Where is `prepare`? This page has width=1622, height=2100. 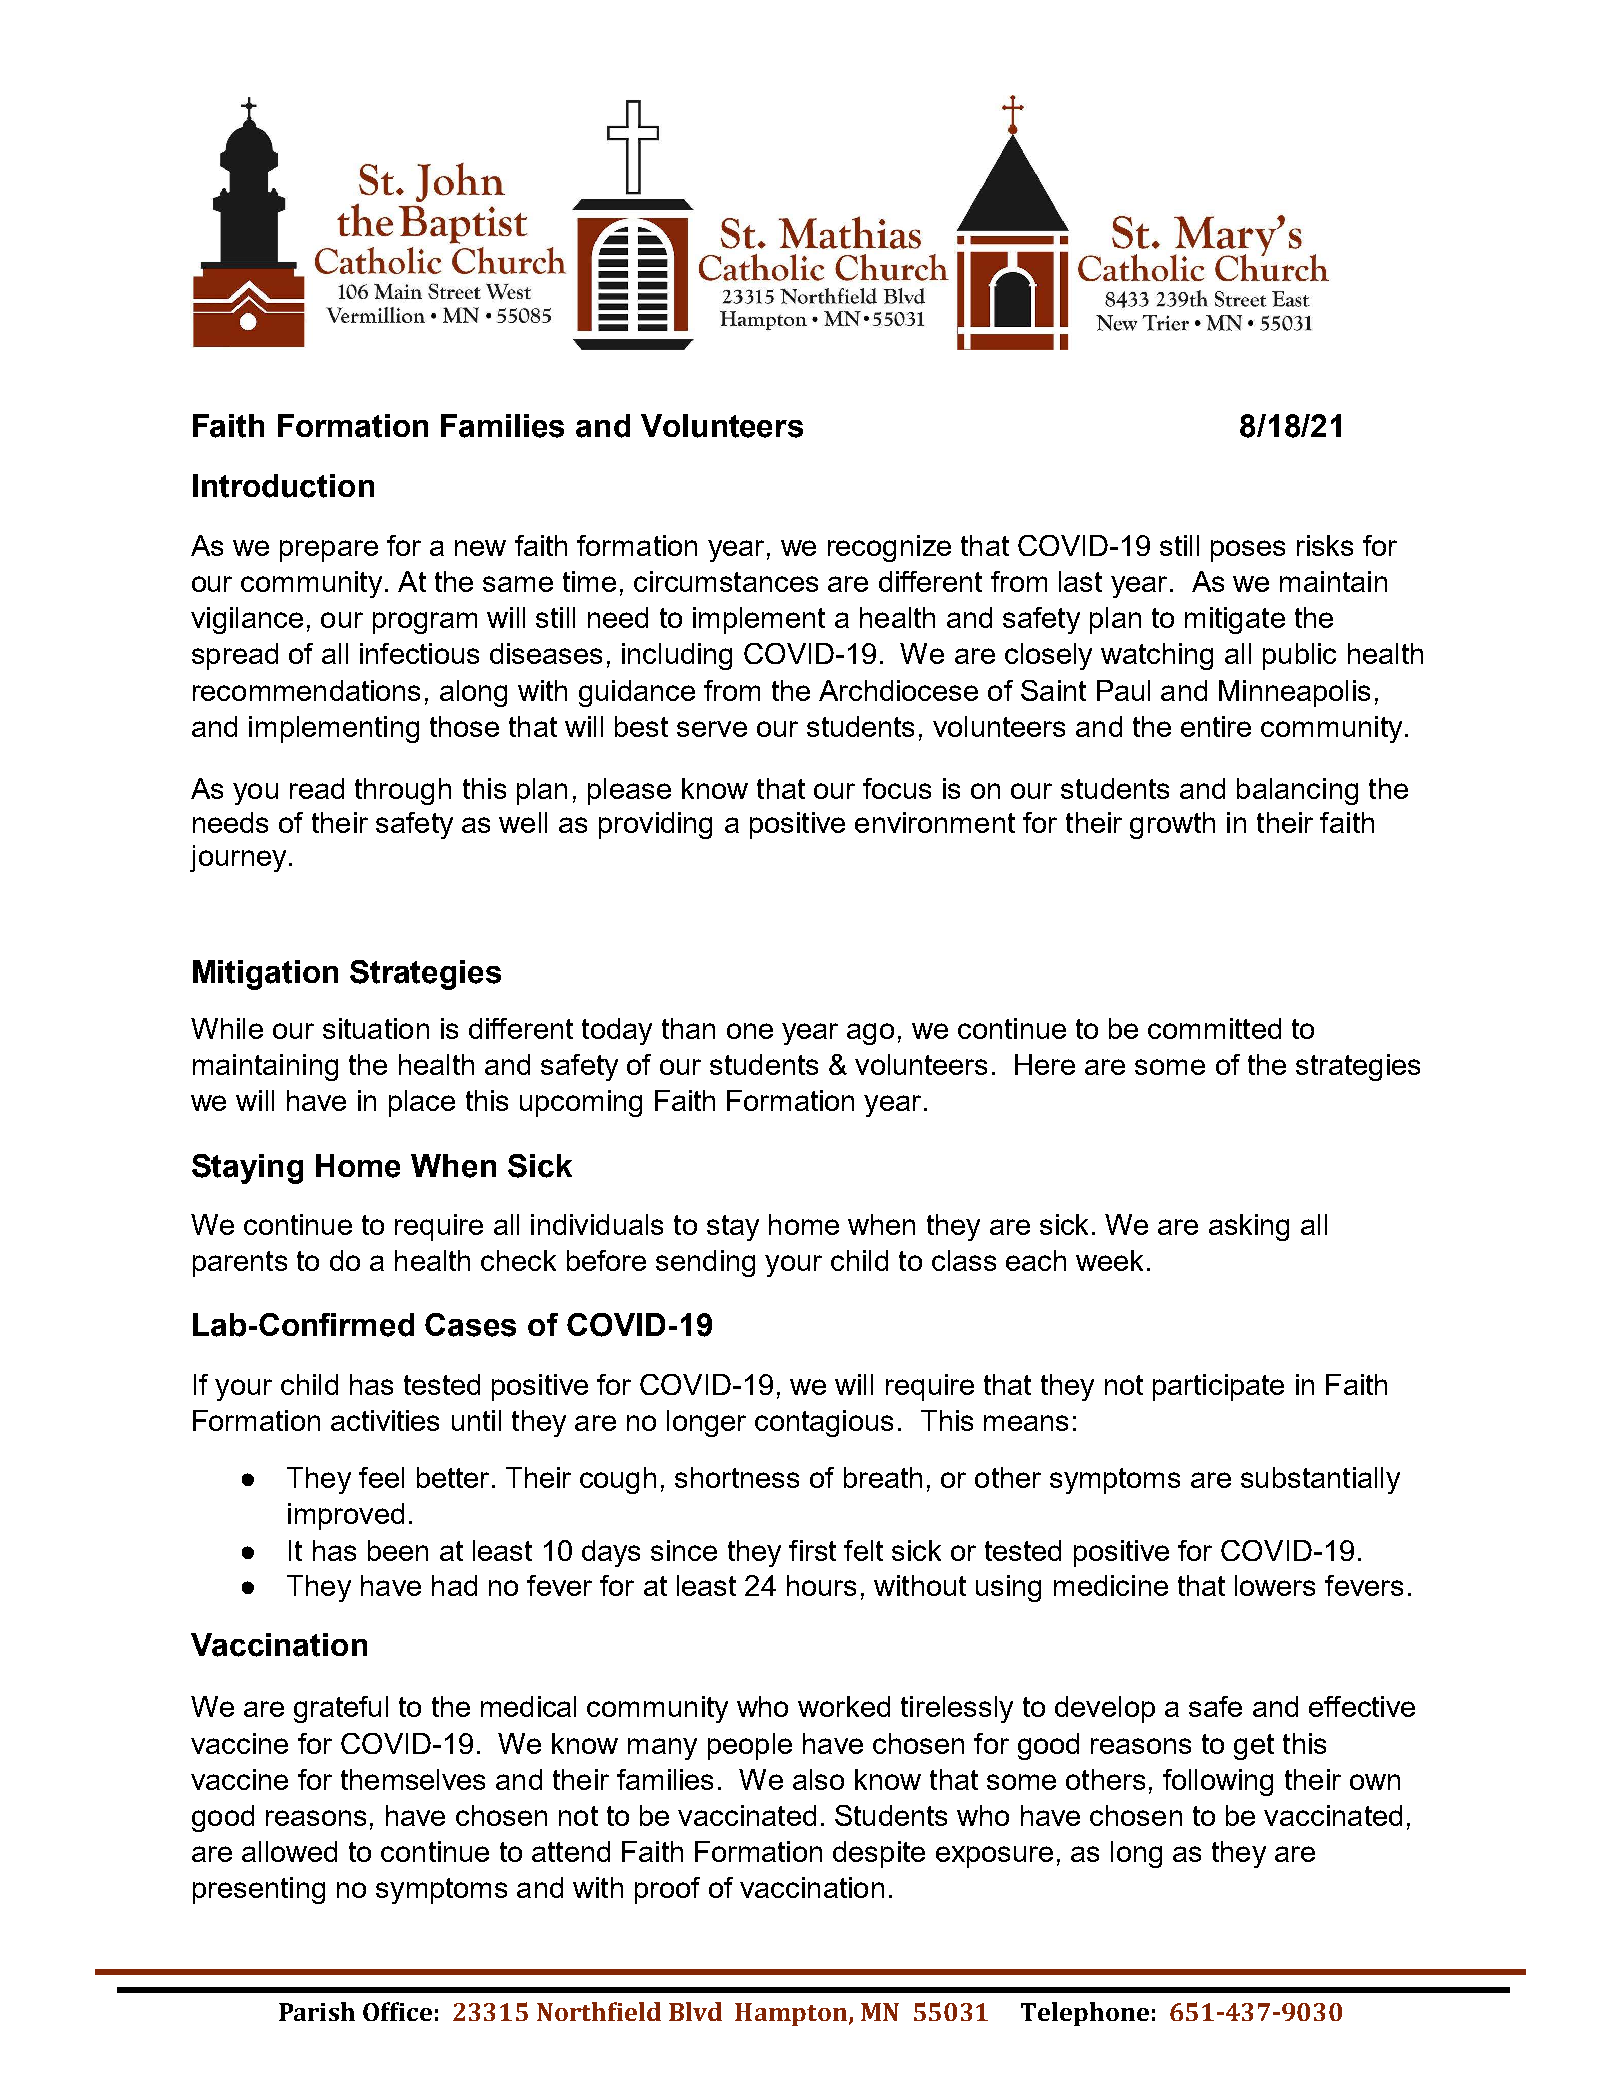 prepare is located at coordinates (329, 551).
